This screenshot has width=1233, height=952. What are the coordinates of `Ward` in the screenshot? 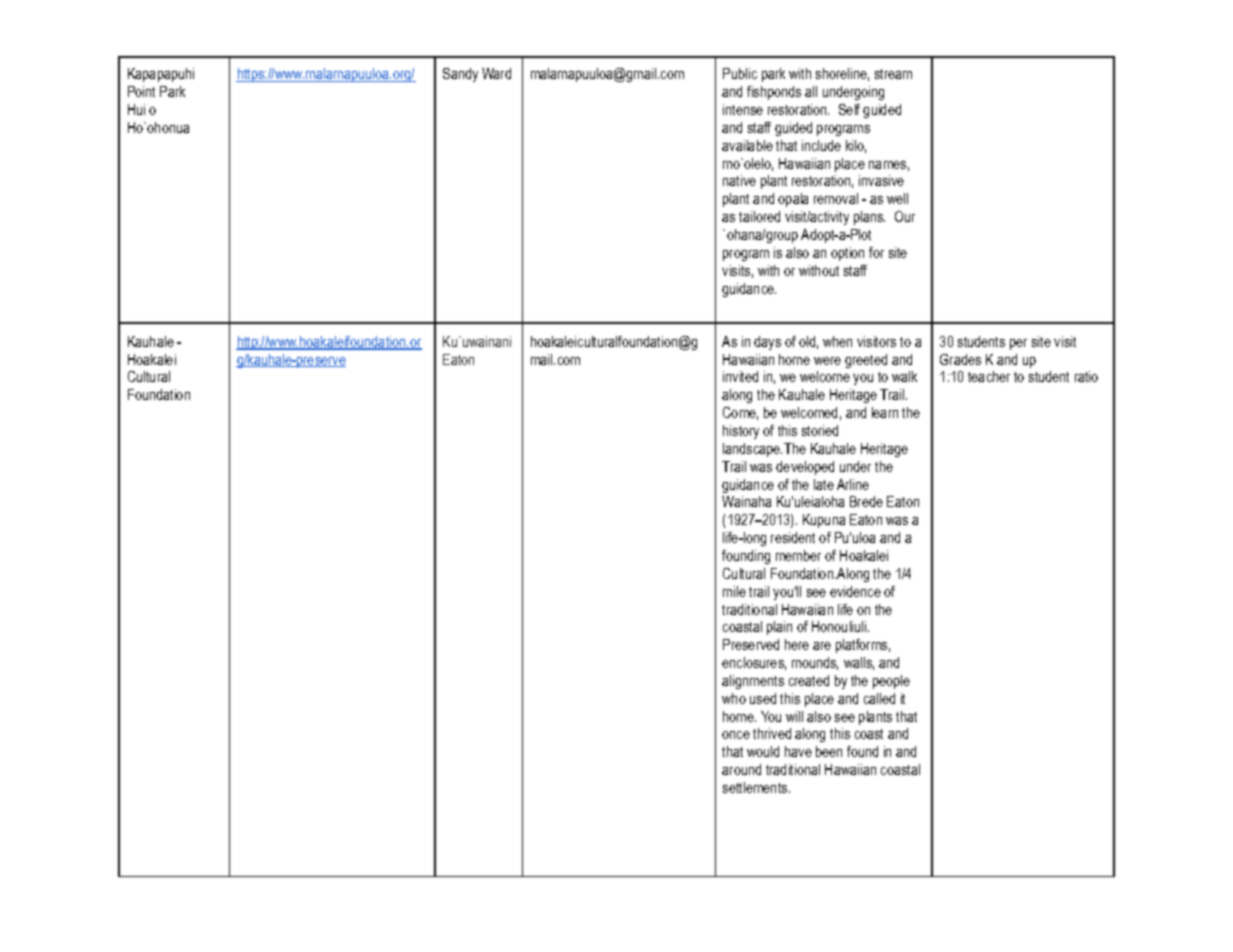 It's located at (496, 73).
